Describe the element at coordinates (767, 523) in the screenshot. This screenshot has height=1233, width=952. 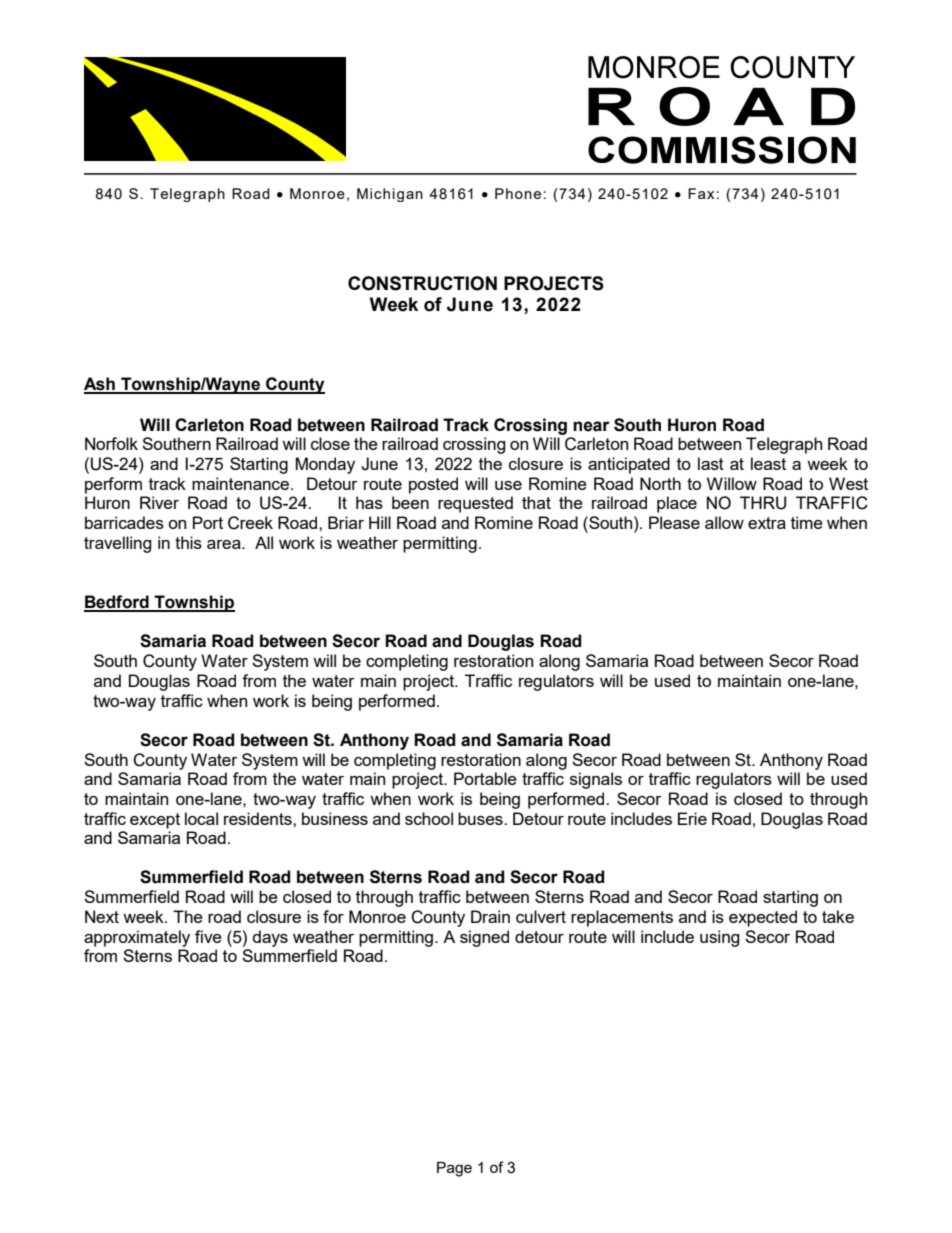
I see `extra` at that location.
